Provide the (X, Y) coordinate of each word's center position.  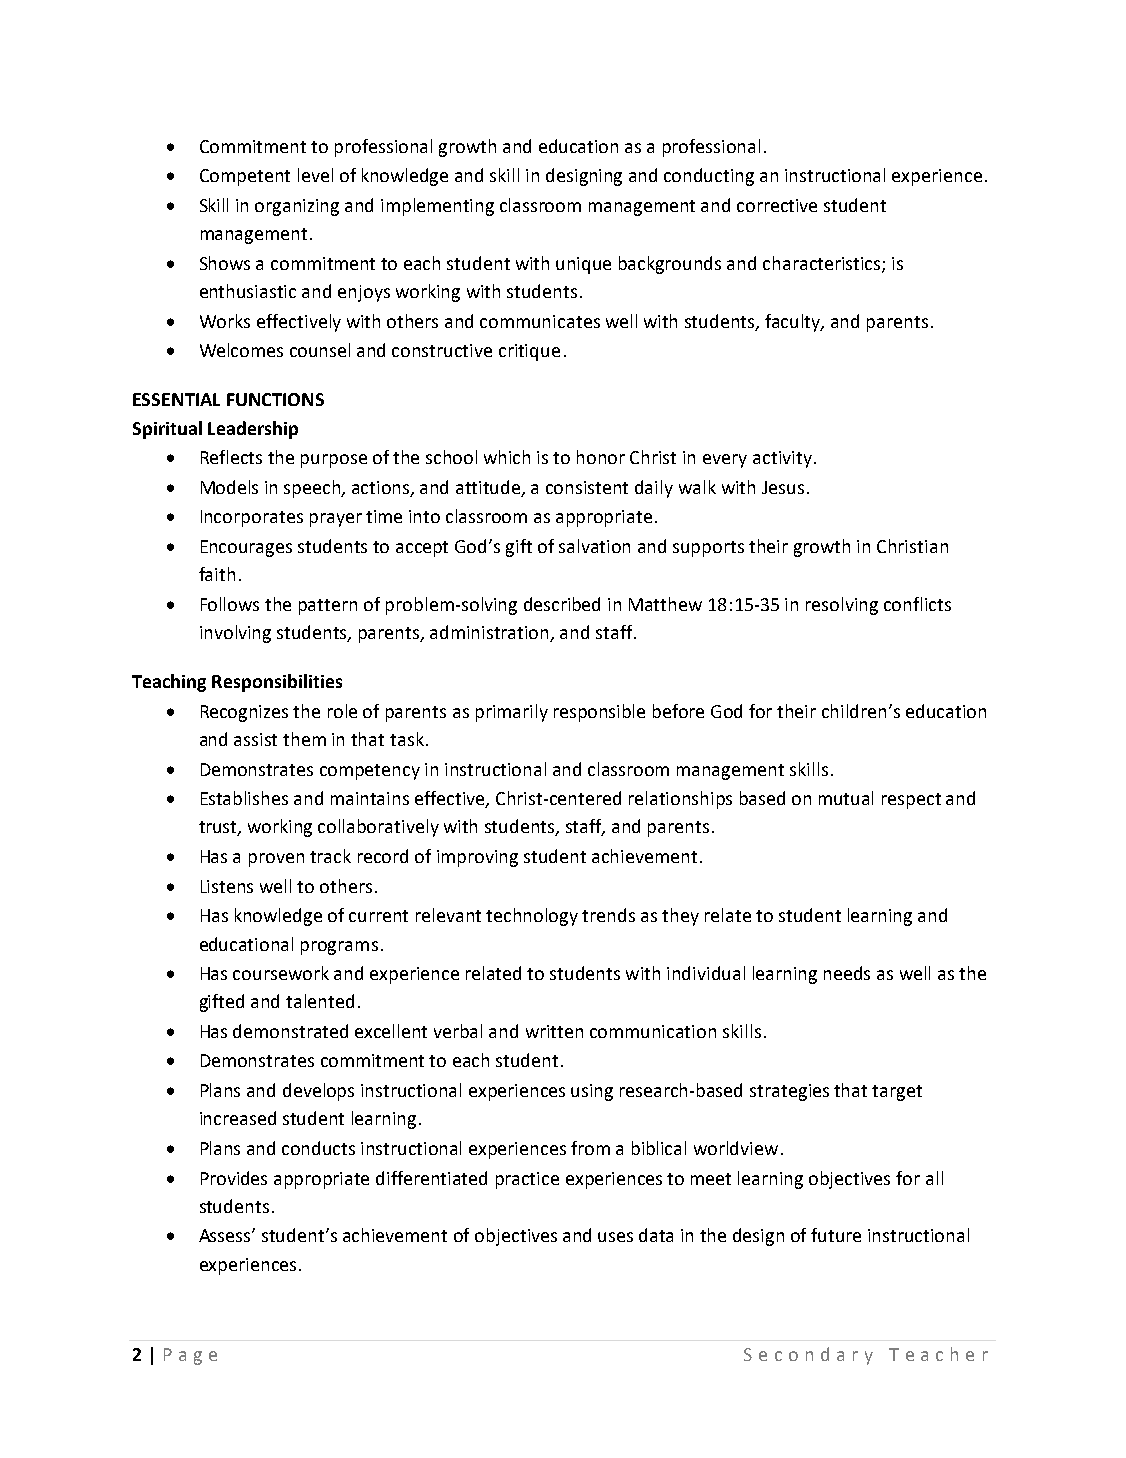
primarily (512, 713)
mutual (846, 798)
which (507, 457)
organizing (297, 207)
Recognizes (244, 713)
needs (847, 973)
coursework (281, 973)
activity (782, 459)
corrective (777, 205)
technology (532, 917)
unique (583, 265)
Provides (234, 1178)
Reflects (231, 457)
